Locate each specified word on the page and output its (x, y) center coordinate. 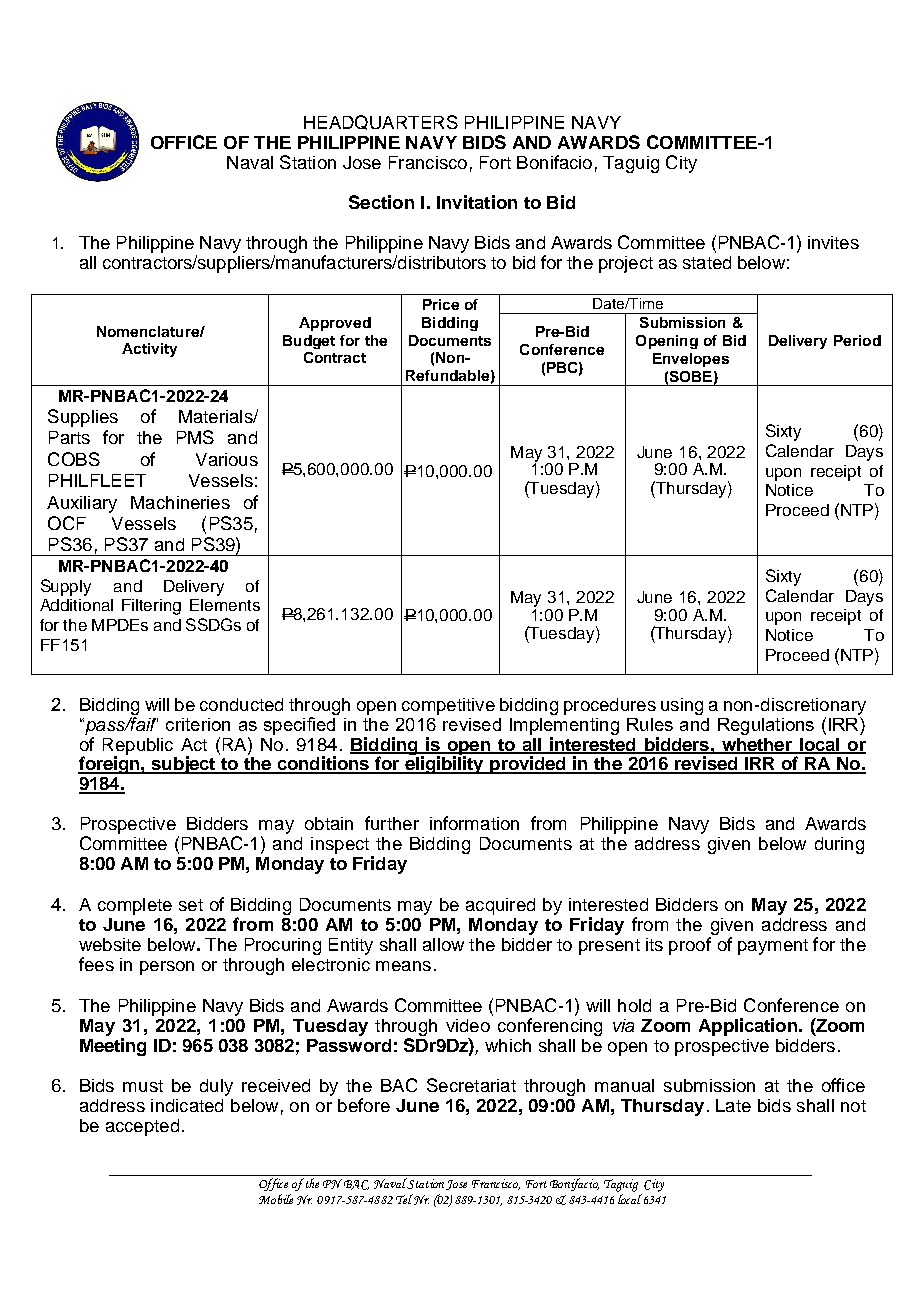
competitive (448, 706)
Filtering (151, 607)
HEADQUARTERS (381, 122)
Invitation (477, 202)
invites (833, 242)
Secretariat (471, 1085)
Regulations (766, 726)
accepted (142, 1127)
